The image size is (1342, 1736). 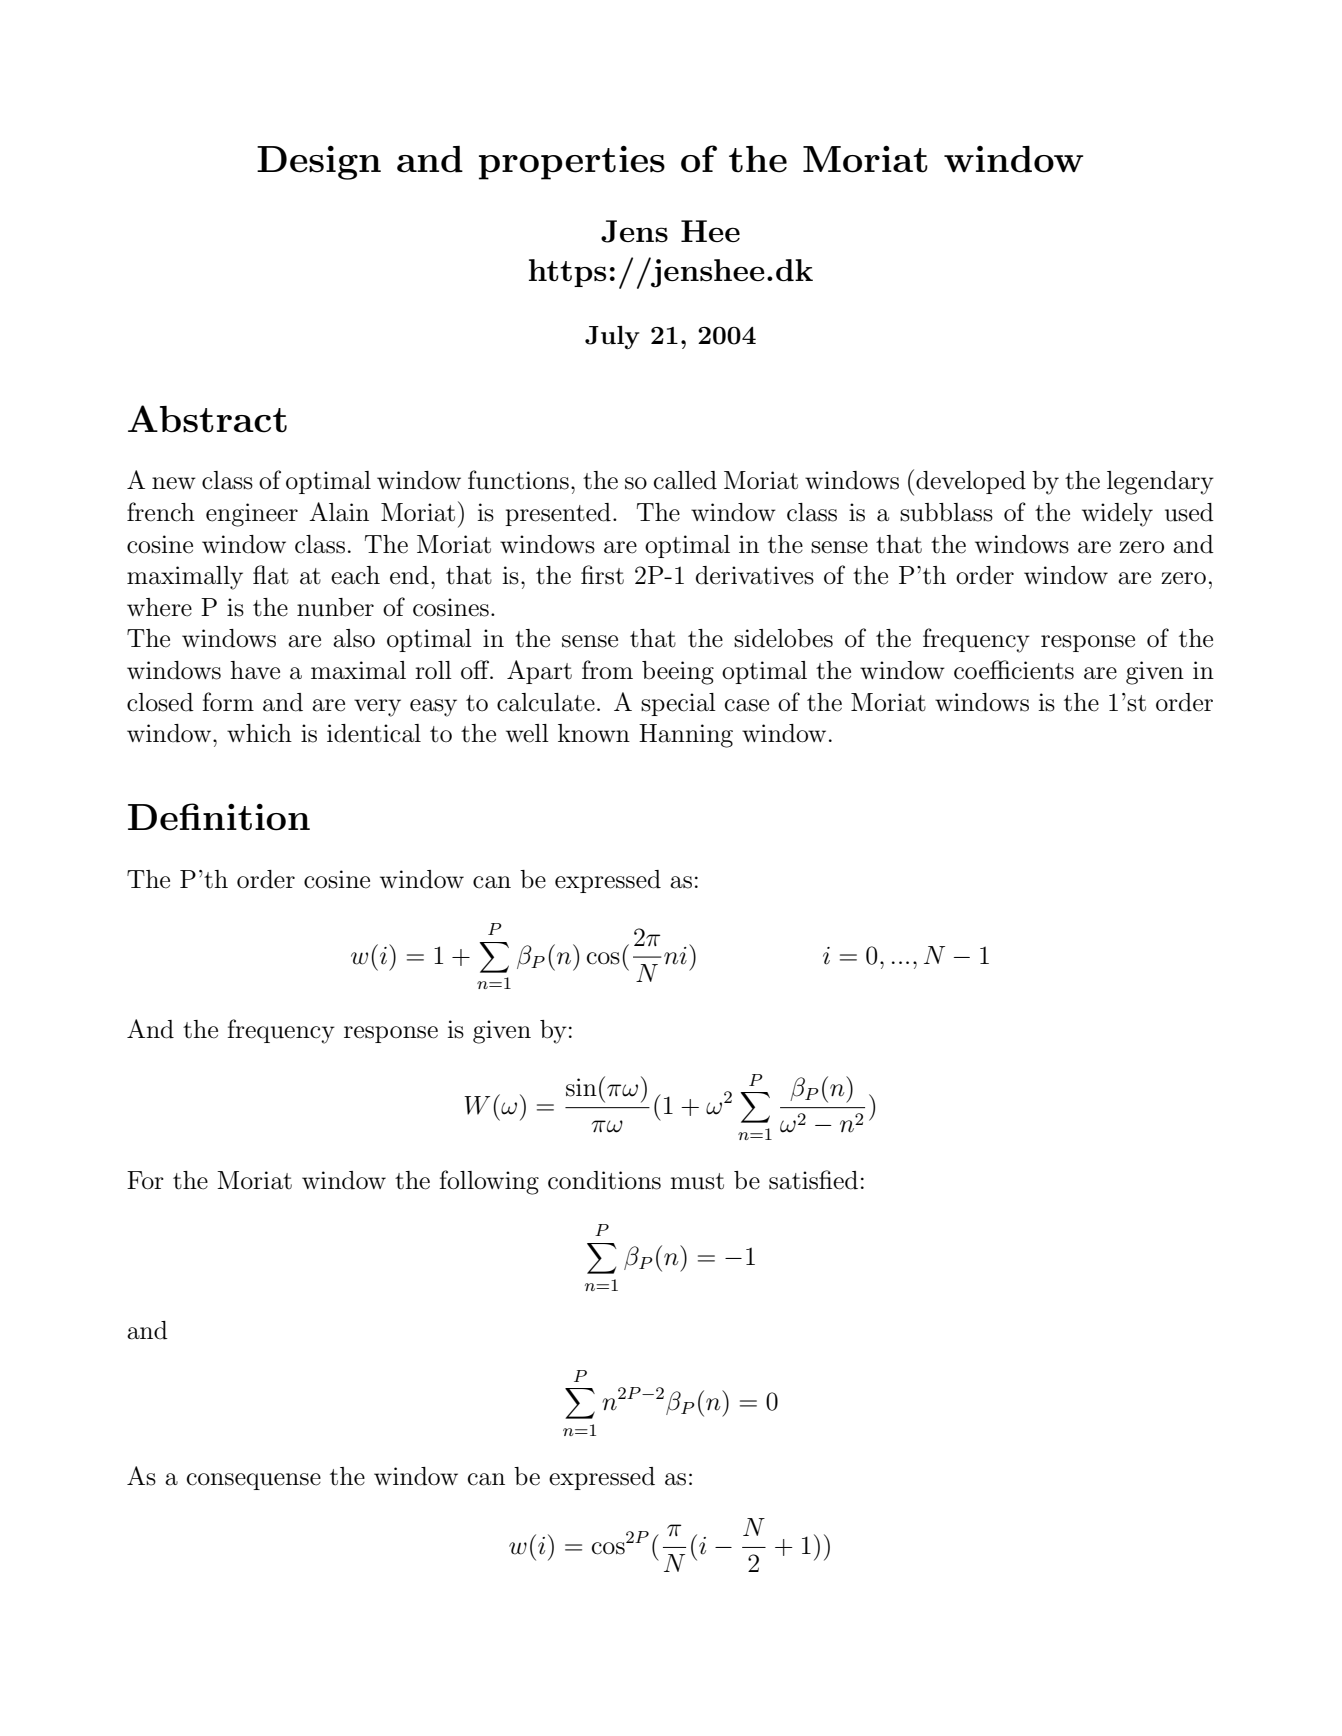 I want to click on following, so click(x=489, y=1182).
